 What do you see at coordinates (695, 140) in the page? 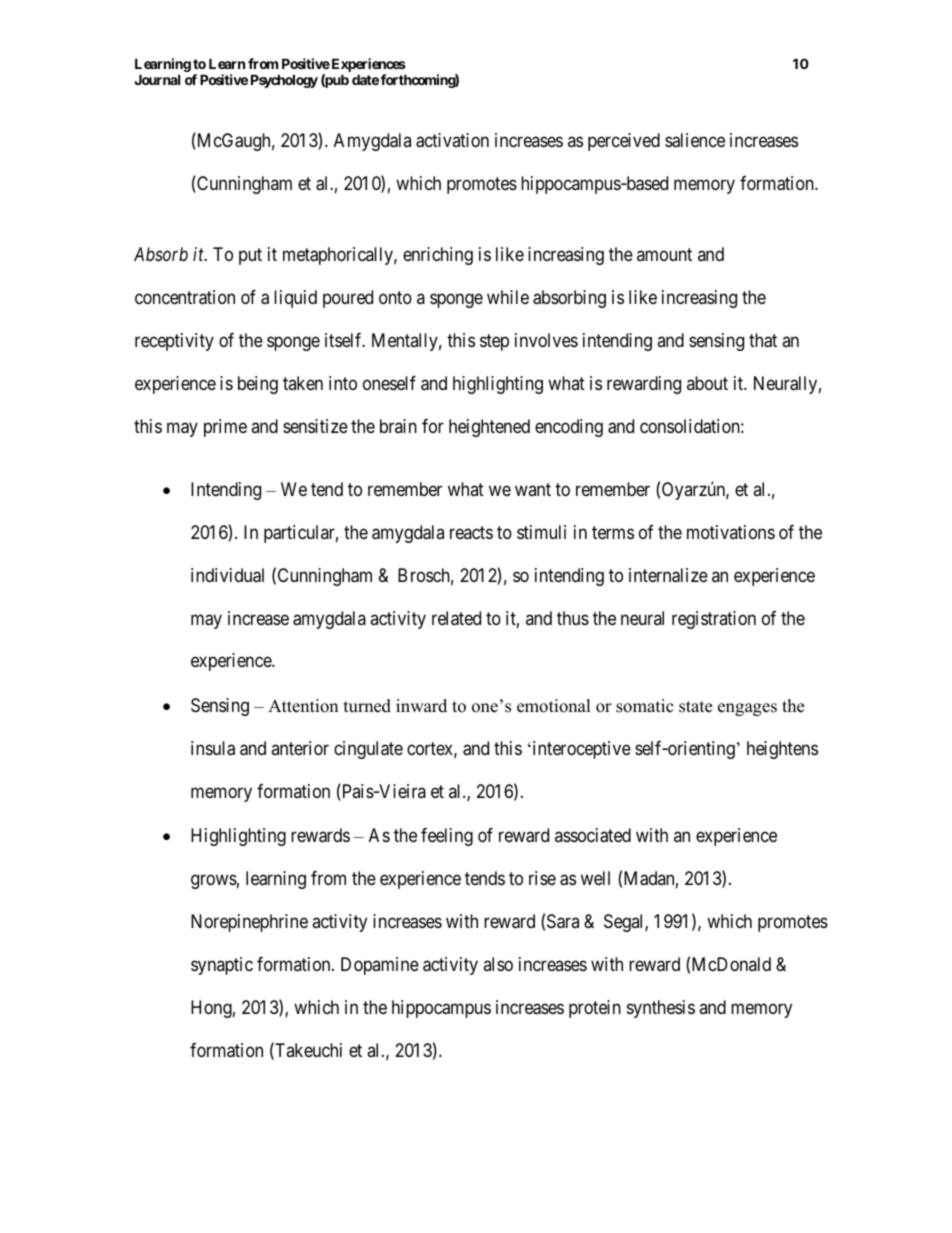
I see `salience` at bounding box center [695, 140].
